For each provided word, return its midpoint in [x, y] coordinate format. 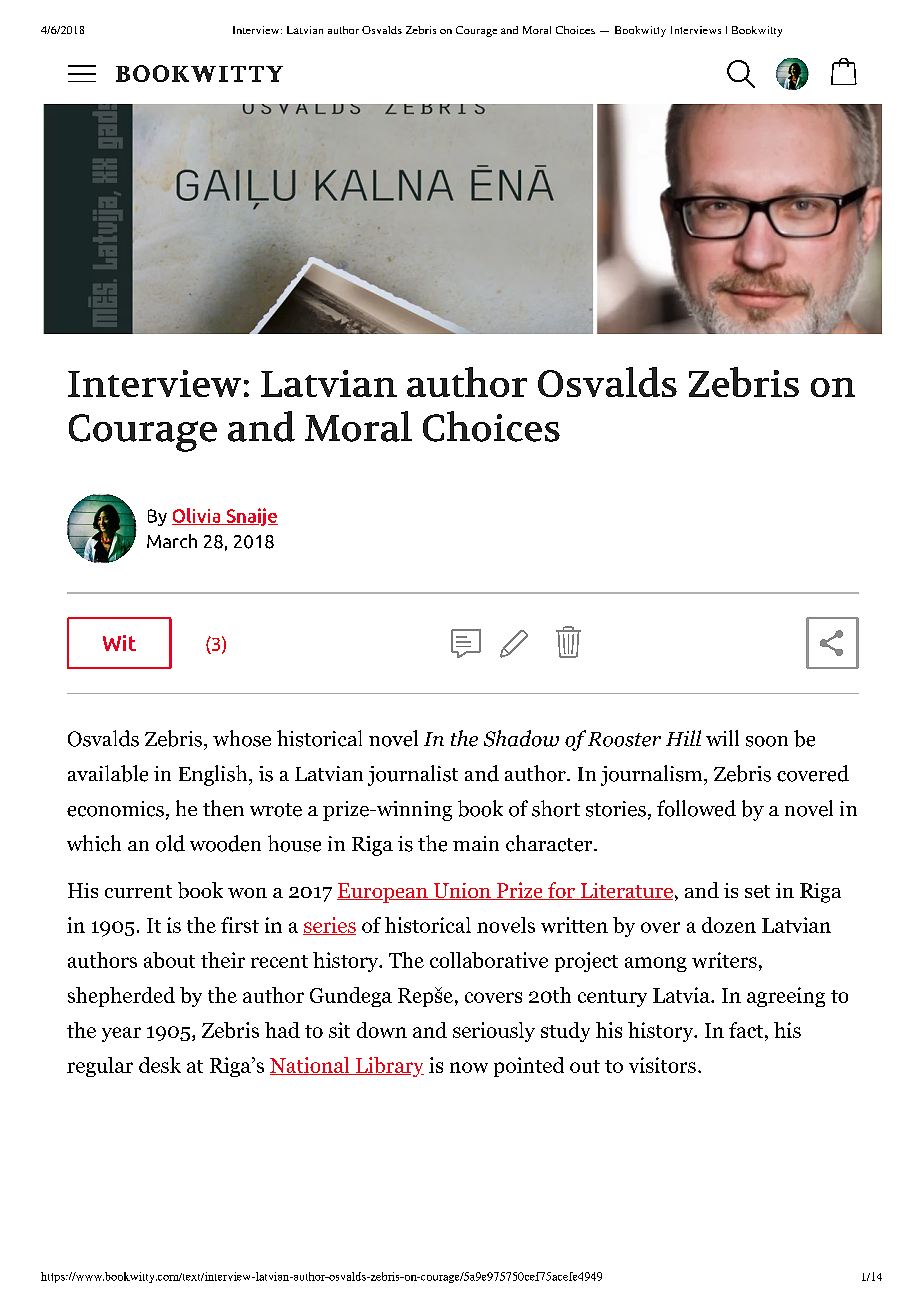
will [722, 738]
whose [242, 738]
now [469, 1067]
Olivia [197, 516]
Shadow [521, 738]
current [138, 891]
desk [160, 1065]
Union [462, 891]
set [757, 891]
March [172, 541]
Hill [683, 738]
